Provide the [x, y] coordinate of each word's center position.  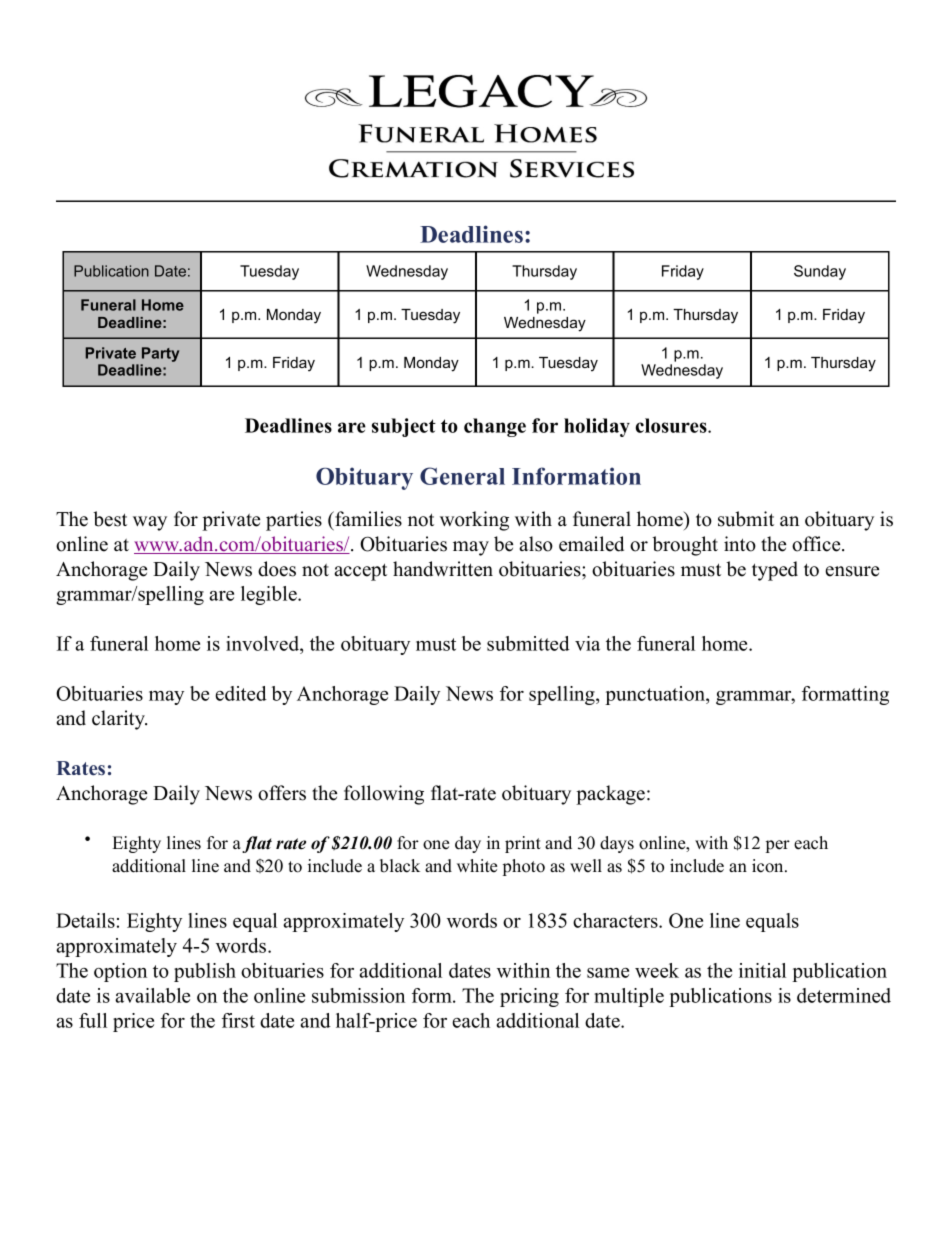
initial [762, 970]
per [778, 846]
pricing [529, 997]
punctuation [656, 695]
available [152, 995]
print [523, 844]
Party [160, 354]
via [587, 643]
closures [672, 425]
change [495, 427]
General [462, 476]
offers [282, 793]
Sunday [820, 272]
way [150, 523]
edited [241, 693]
